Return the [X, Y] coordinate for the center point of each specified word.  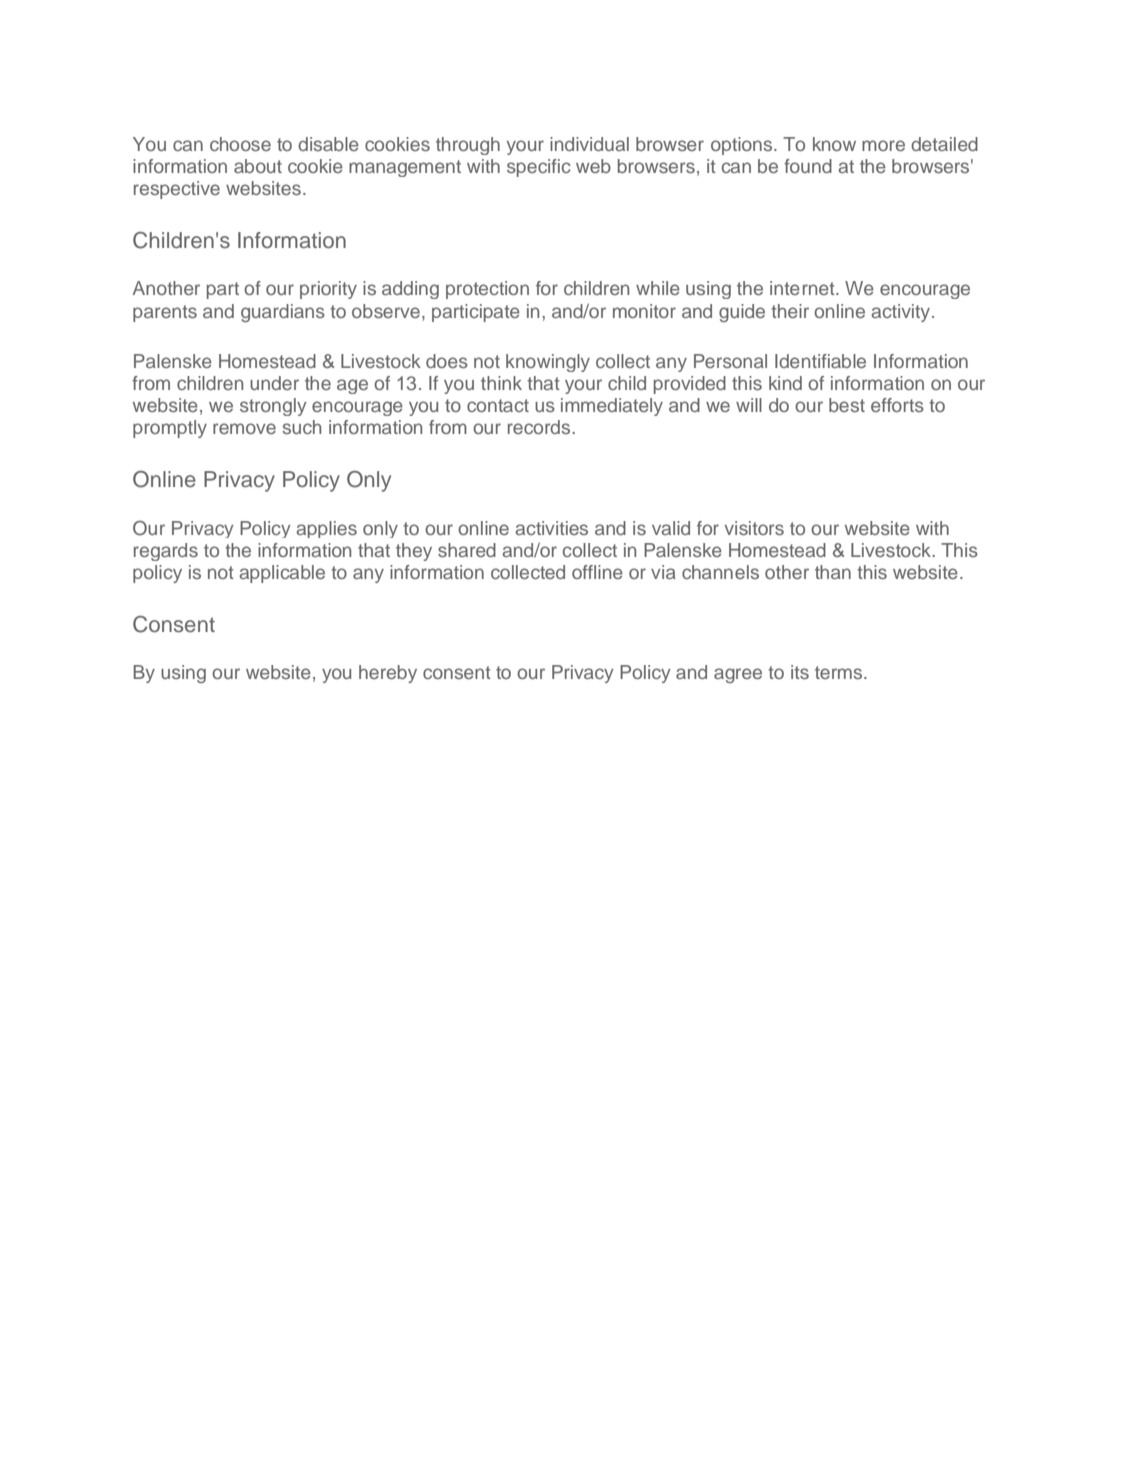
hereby [388, 674]
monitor [644, 311]
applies [326, 529]
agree [738, 675]
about [258, 166]
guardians [283, 313]
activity [902, 313]
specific [539, 168]
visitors [754, 528]
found [808, 166]
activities [551, 528]
